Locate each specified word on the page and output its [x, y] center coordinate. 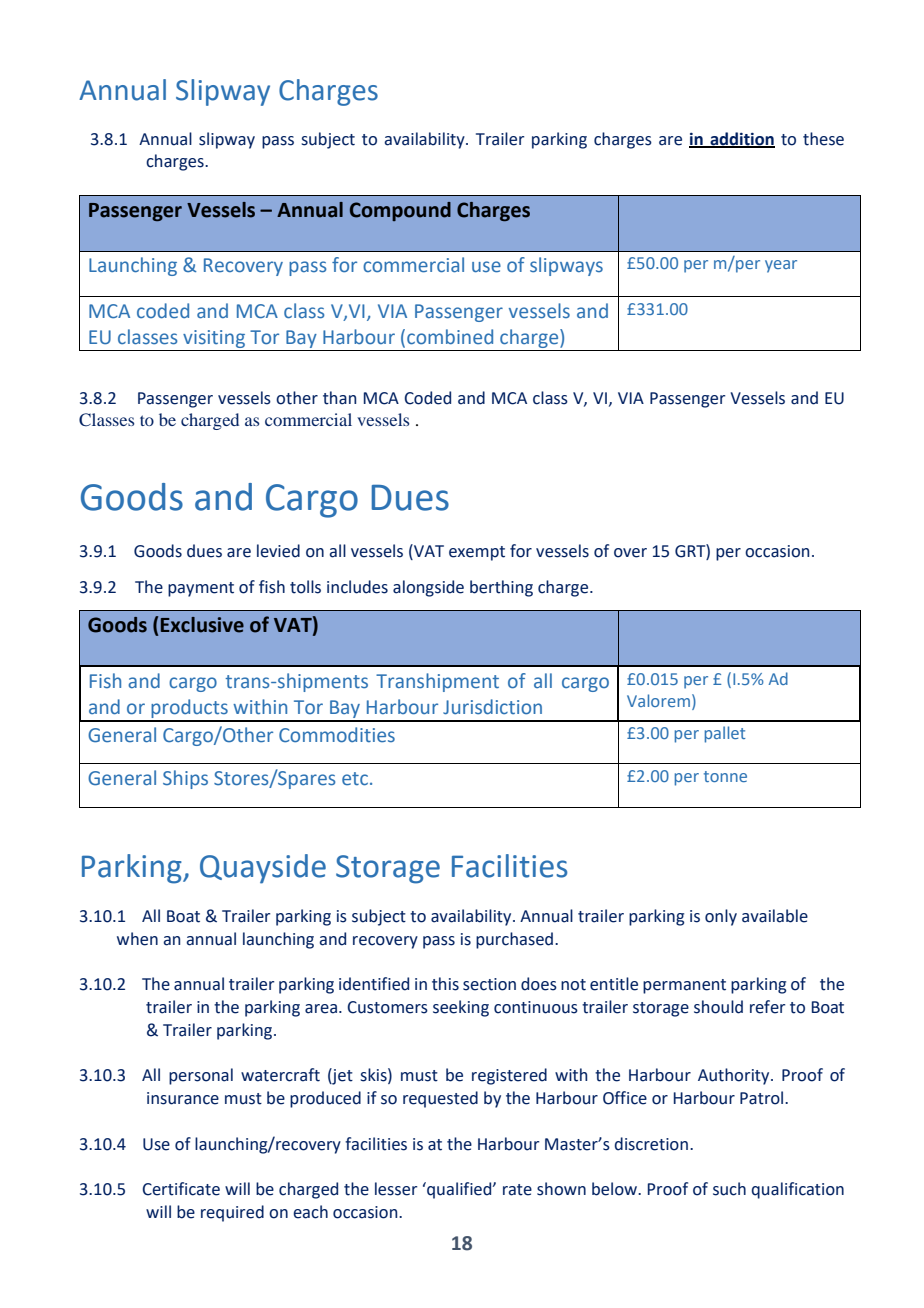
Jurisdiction [492, 707]
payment [201, 589]
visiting [214, 340]
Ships [185, 779]
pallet [725, 734]
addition [741, 139]
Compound [400, 211]
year [781, 266]
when [137, 939]
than [339, 398]
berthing [501, 588]
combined [450, 337]
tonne [725, 776]
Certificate [181, 1189]
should [718, 1007]
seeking [461, 1008]
